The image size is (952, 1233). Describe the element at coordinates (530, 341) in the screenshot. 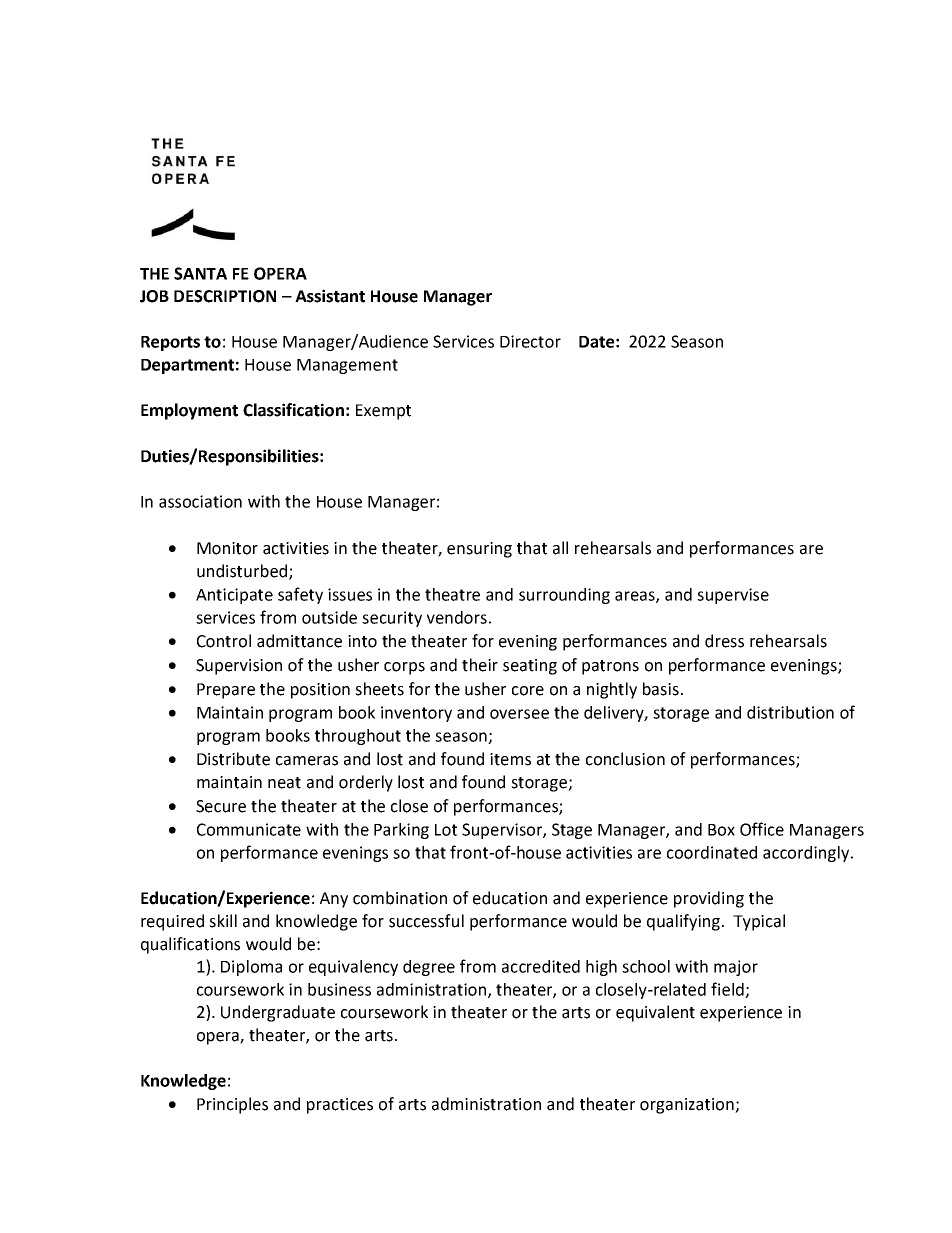

I see `Director` at that location.
